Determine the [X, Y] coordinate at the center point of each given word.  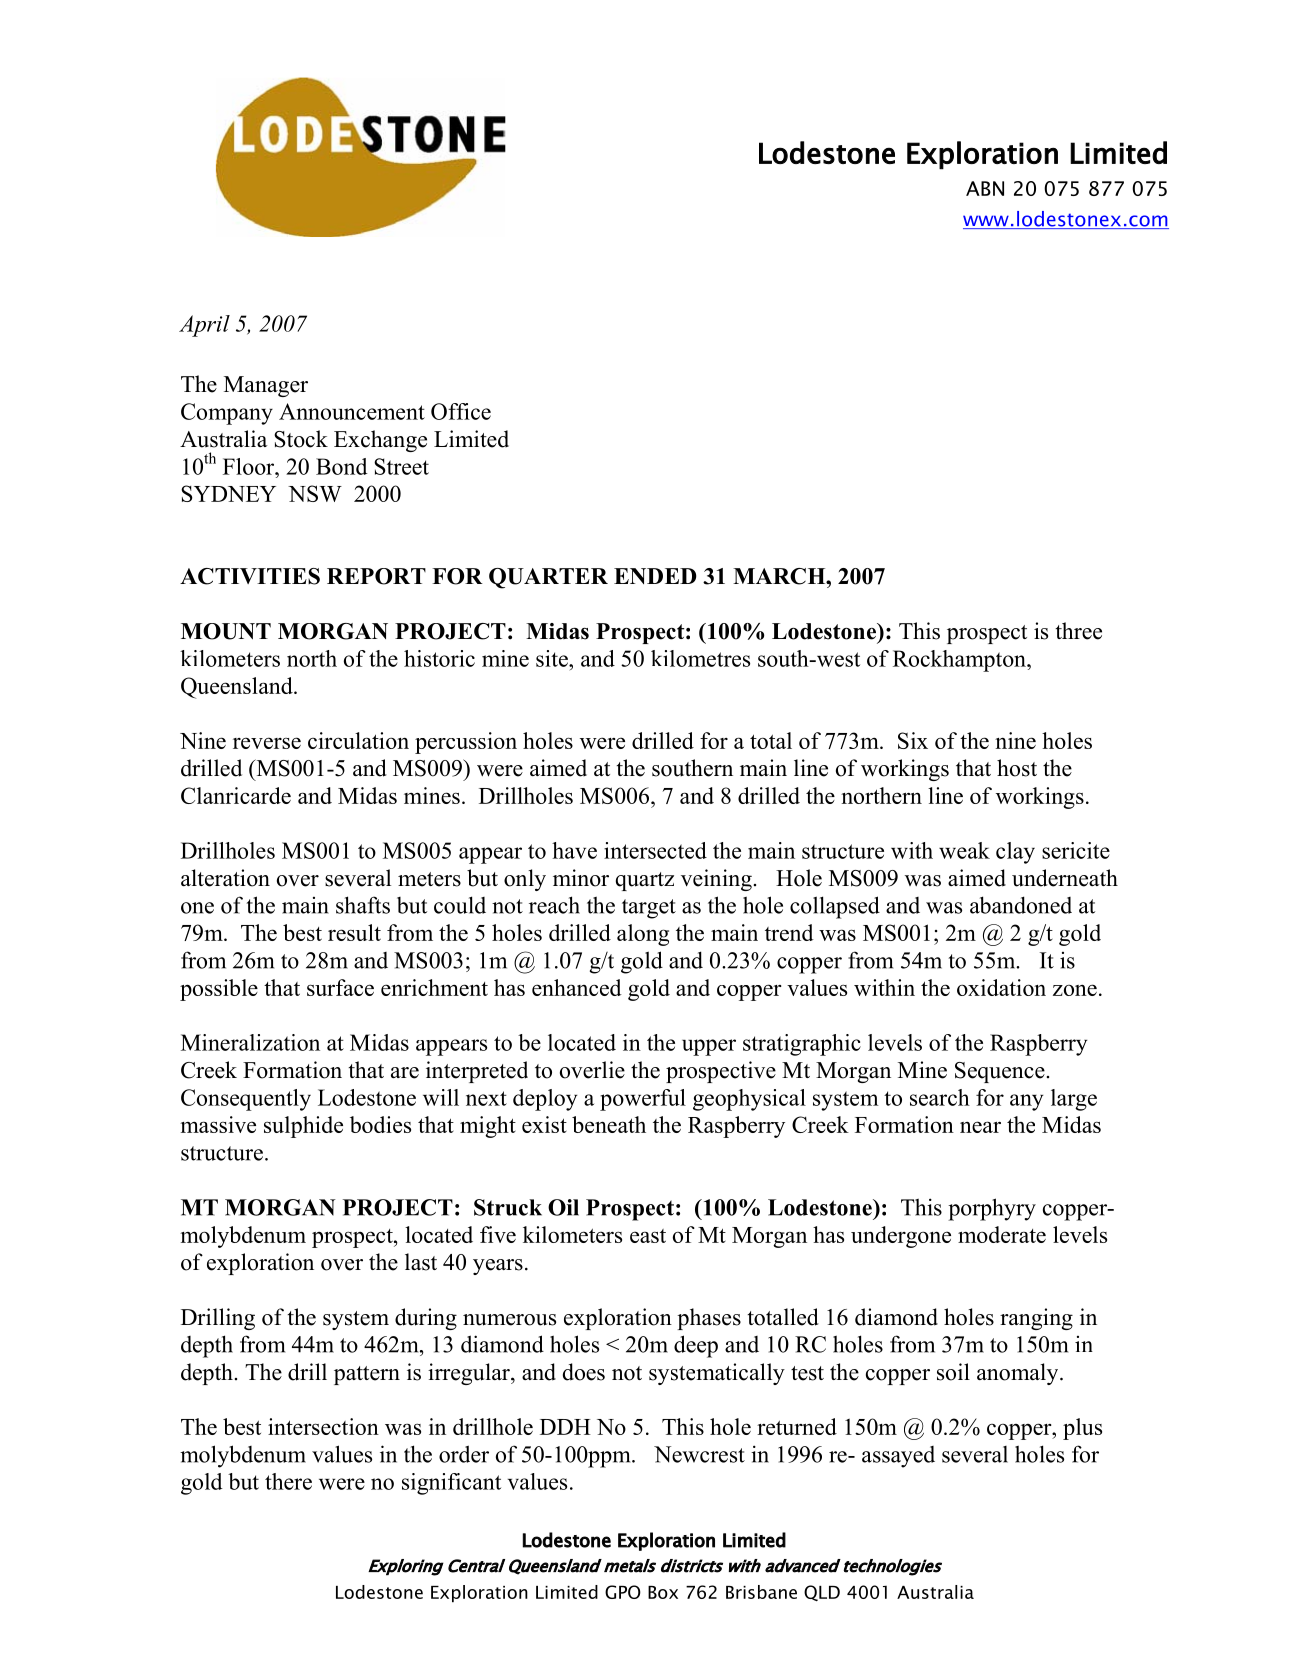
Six [913, 740]
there [288, 1481]
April [204, 326]
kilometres [700, 658]
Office [461, 411]
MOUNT [226, 631]
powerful [643, 1100]
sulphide [303, 1127]
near [980, 1127]
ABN [985, 188]
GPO [623, 1592]
